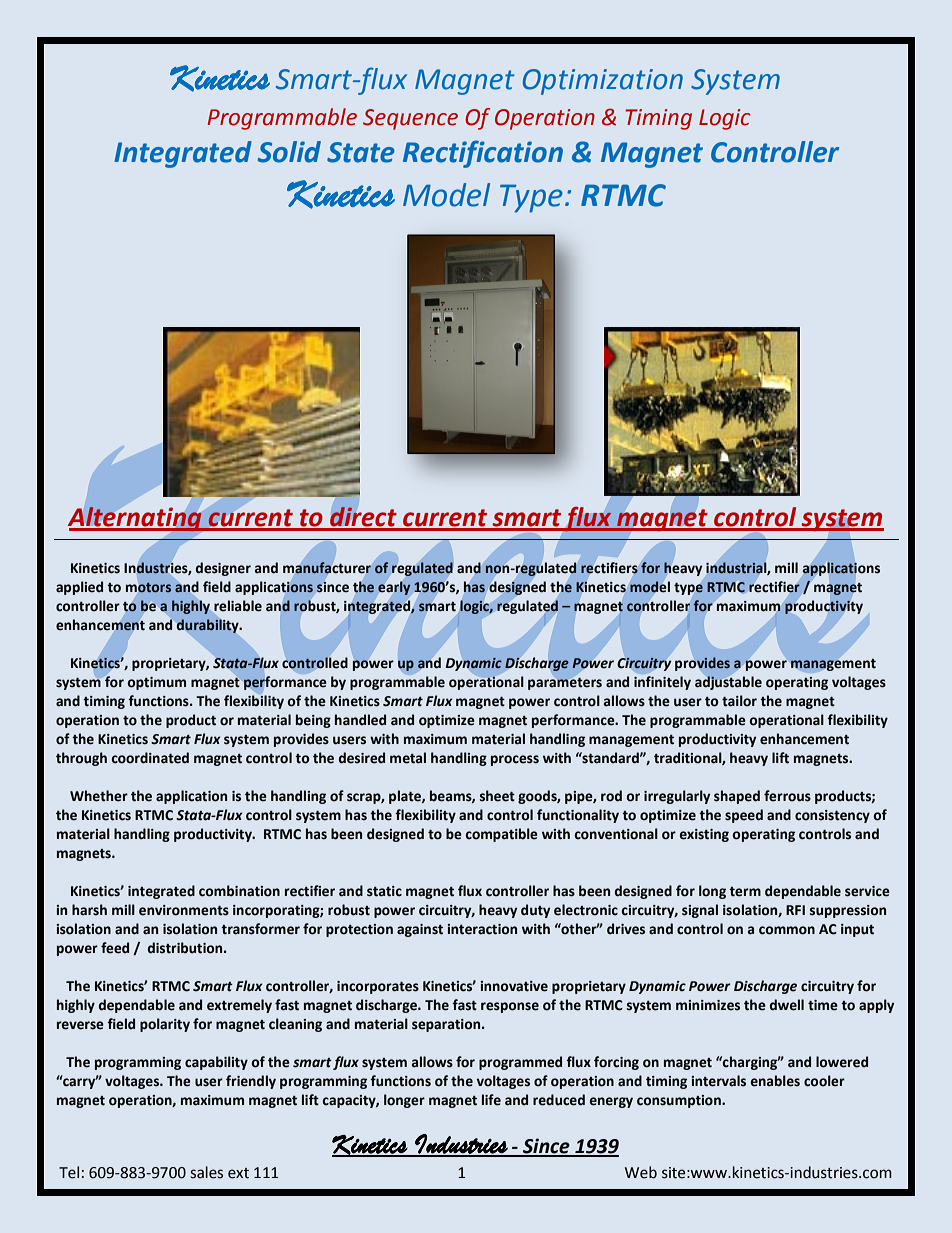 This image has width=952, height=1233. I want to click on early, so click(394, 588).
